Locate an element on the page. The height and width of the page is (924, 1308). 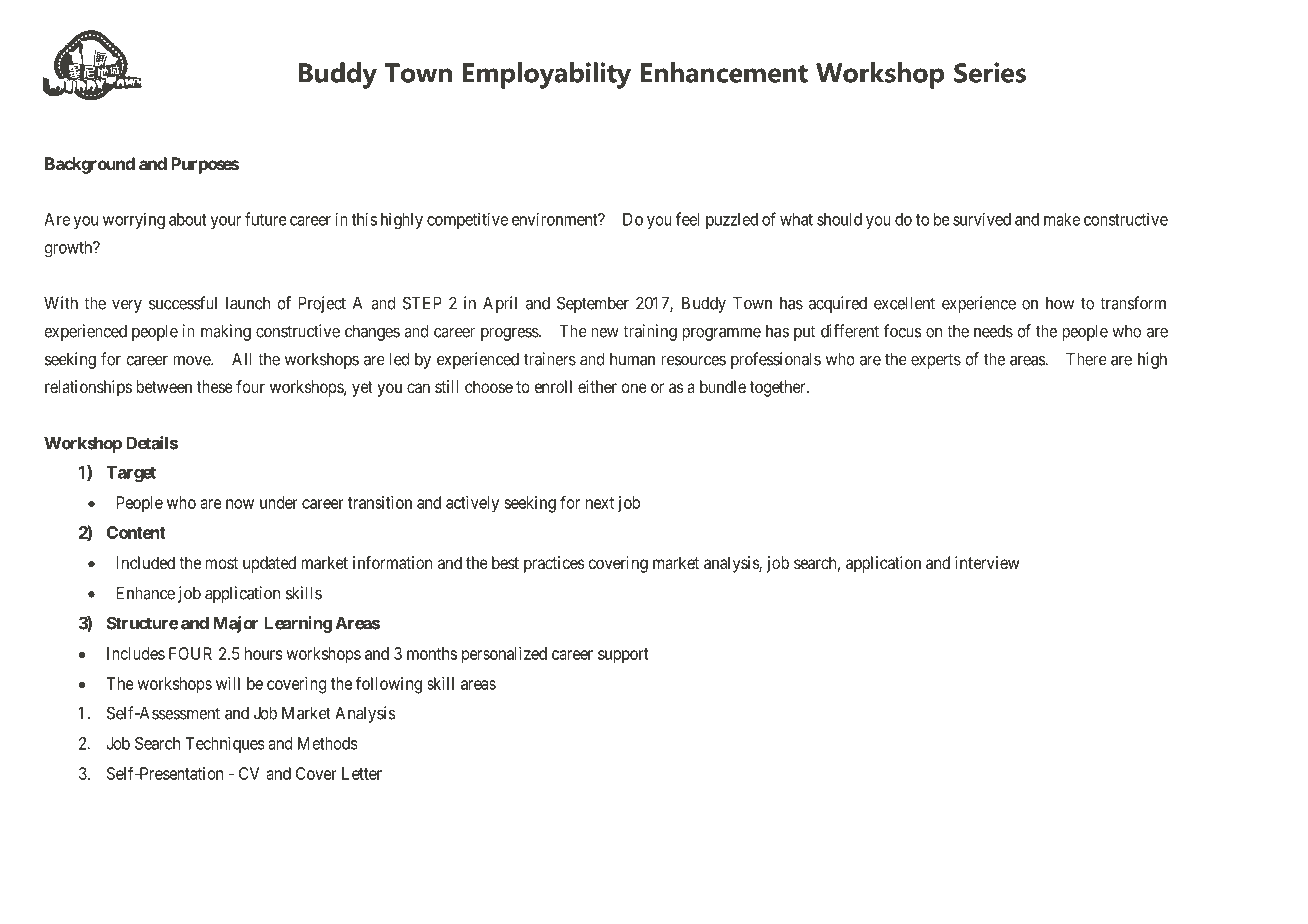
Employability is located at coordinates (547, 75).
